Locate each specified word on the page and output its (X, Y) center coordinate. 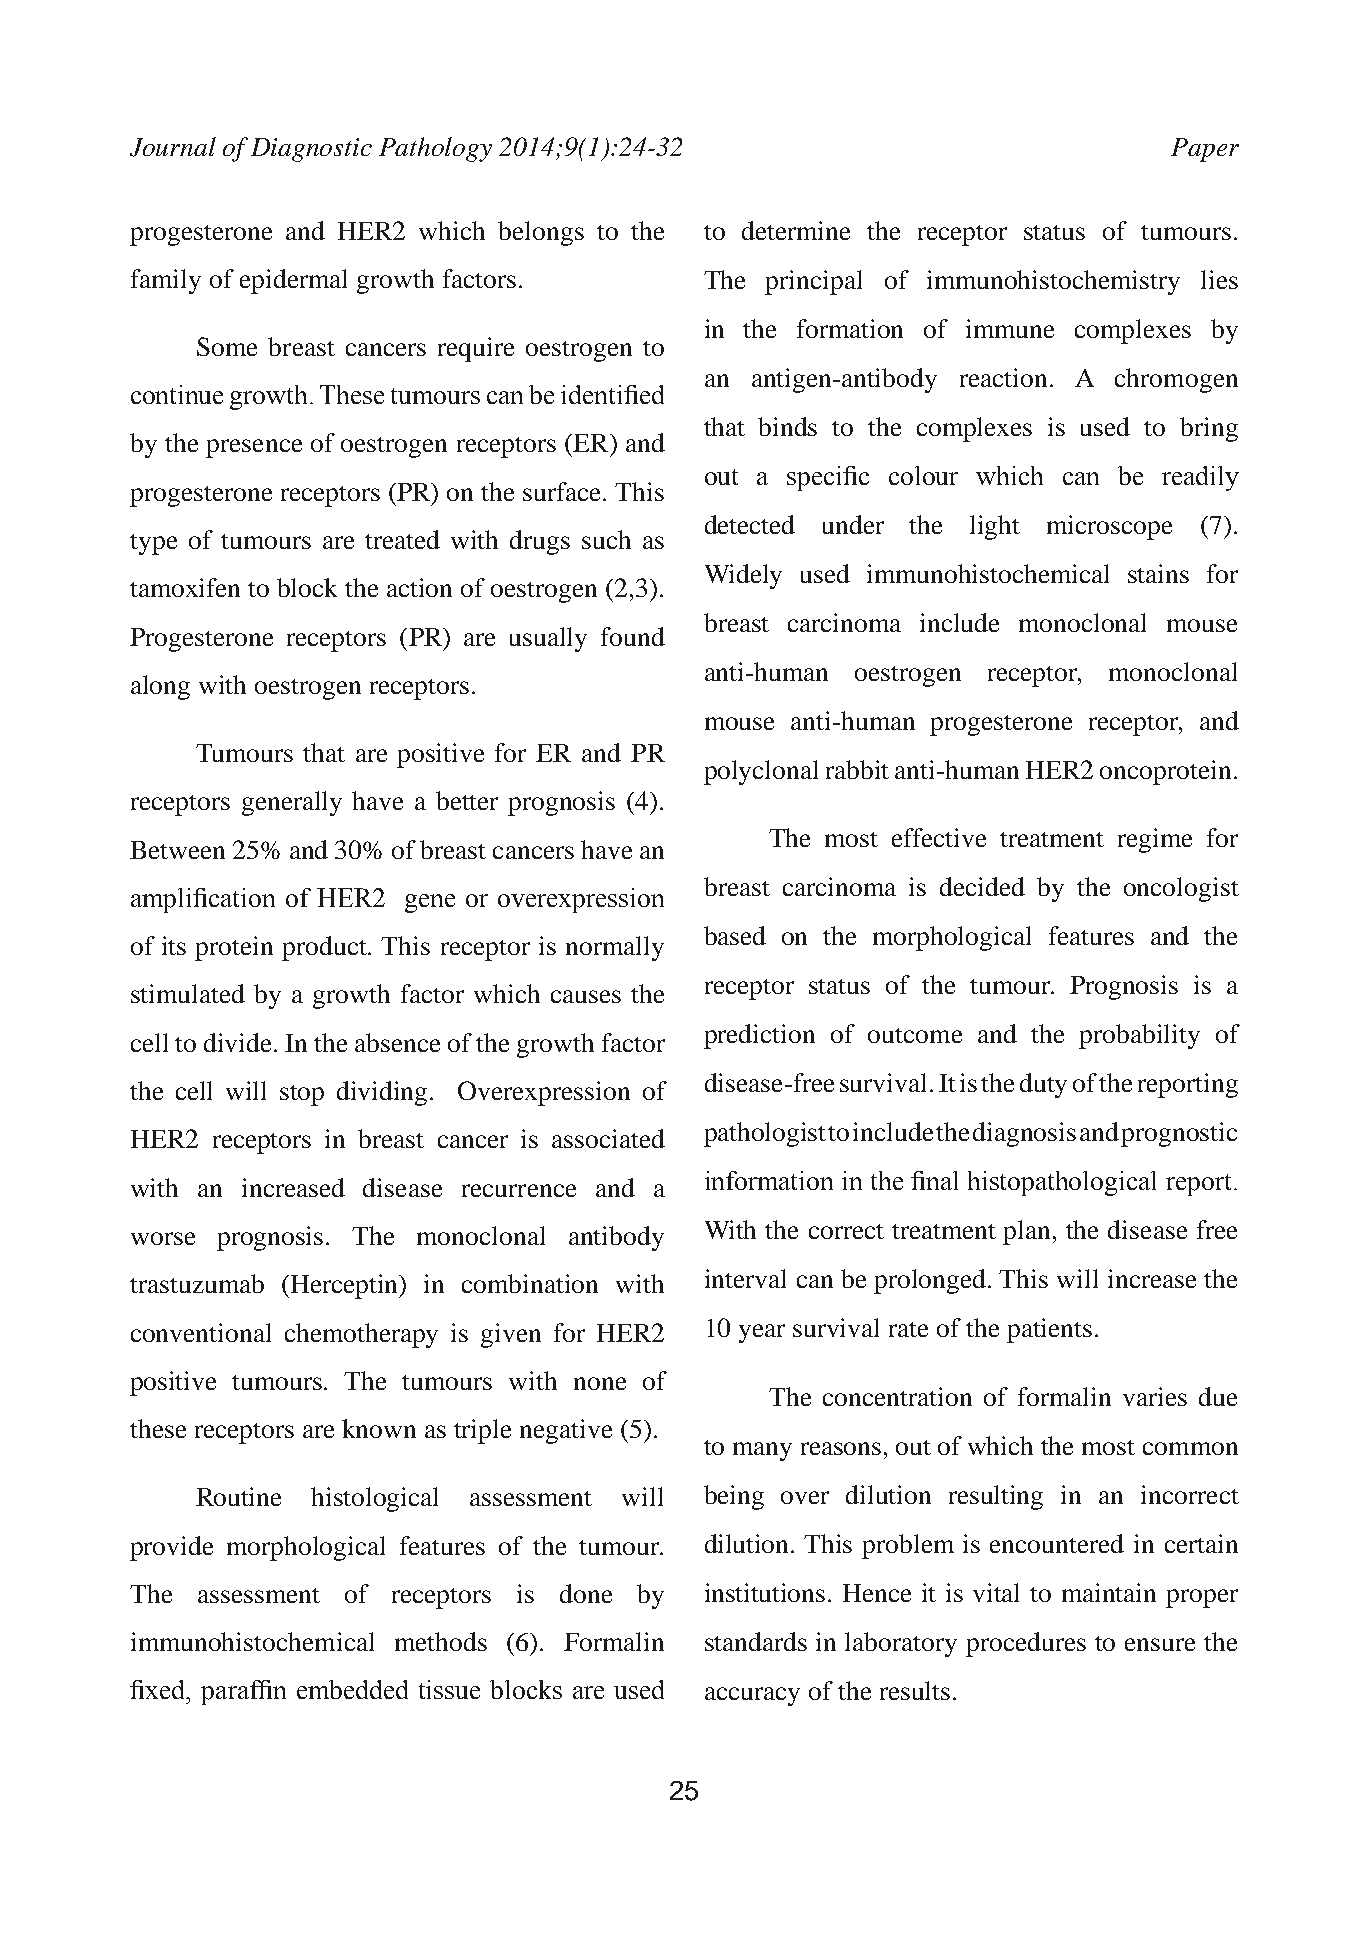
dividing (382, 1093)
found (633, 636)
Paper (1205, 150)
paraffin (243, 1692)
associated (608, 1138)
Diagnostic (311, 150)
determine (796, 230)
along (160, 687)
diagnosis (1024, 1134)
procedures (1026, 1644)
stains (1158, 573)
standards (756, 1641)
